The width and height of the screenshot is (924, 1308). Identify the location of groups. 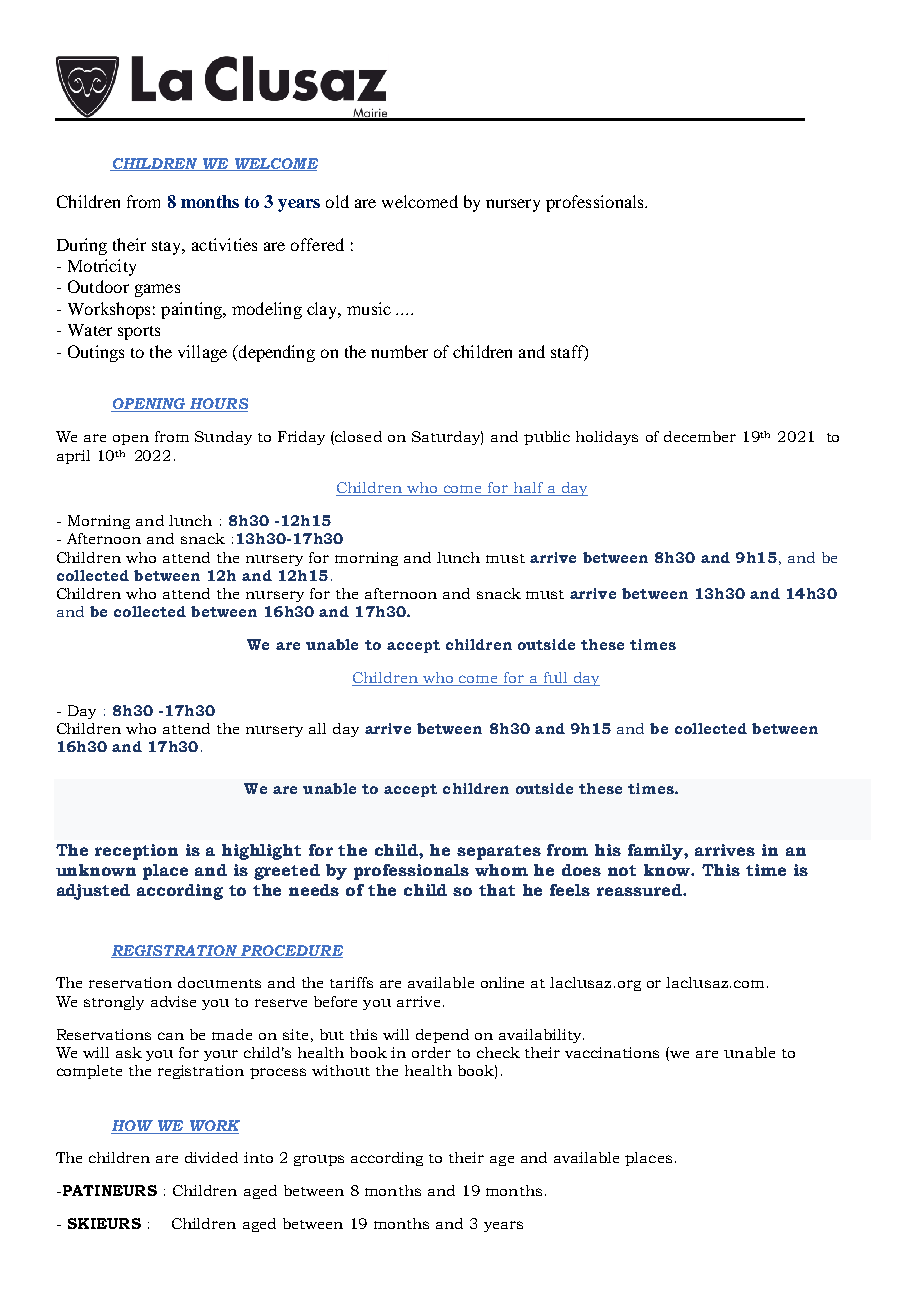
(319, 1160).
